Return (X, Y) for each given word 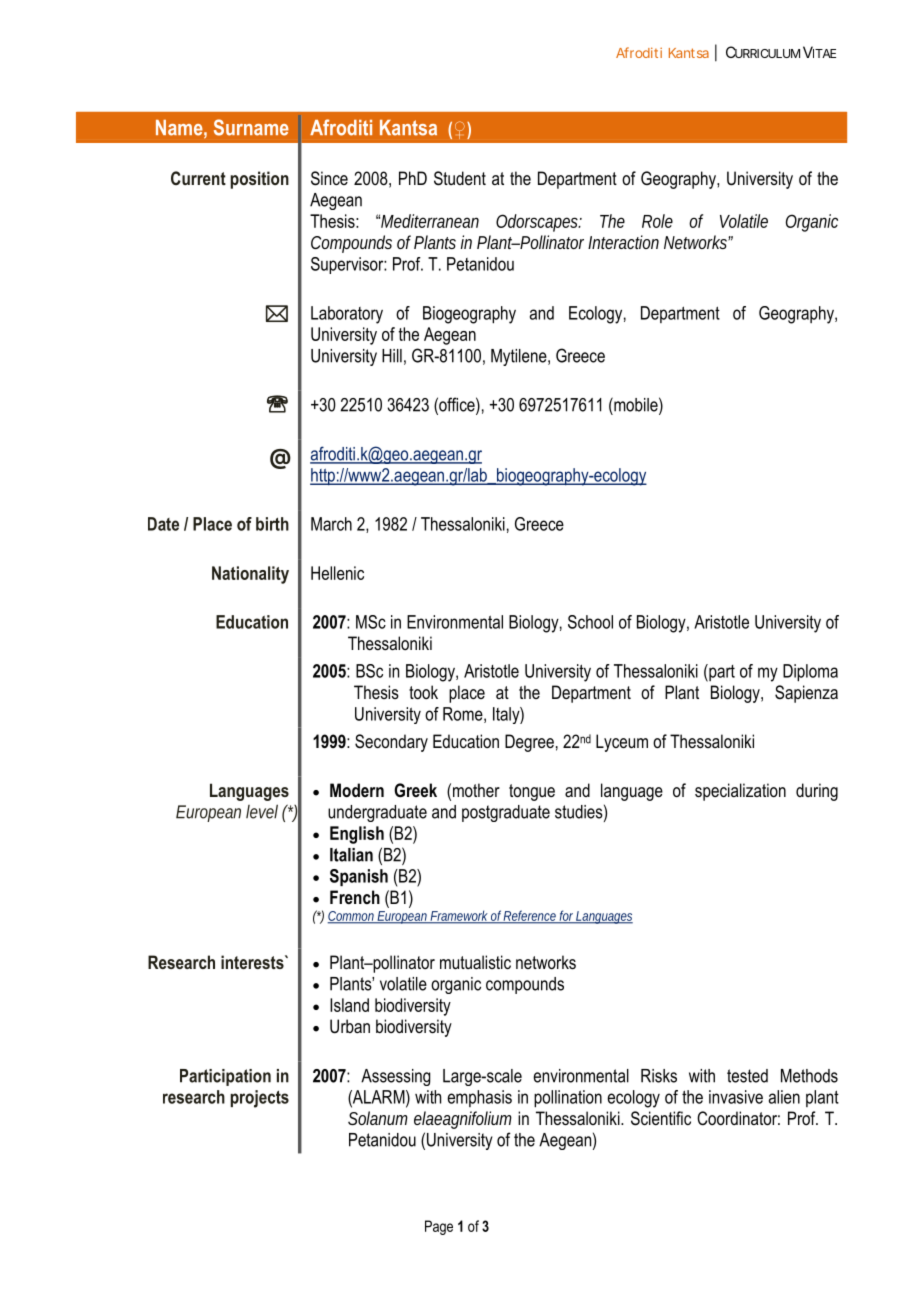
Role (657, 221)
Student (460, 178)
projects (259, 1099)
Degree (529, 743)
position (259, 180)
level (262, 811)
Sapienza (806, 694)
